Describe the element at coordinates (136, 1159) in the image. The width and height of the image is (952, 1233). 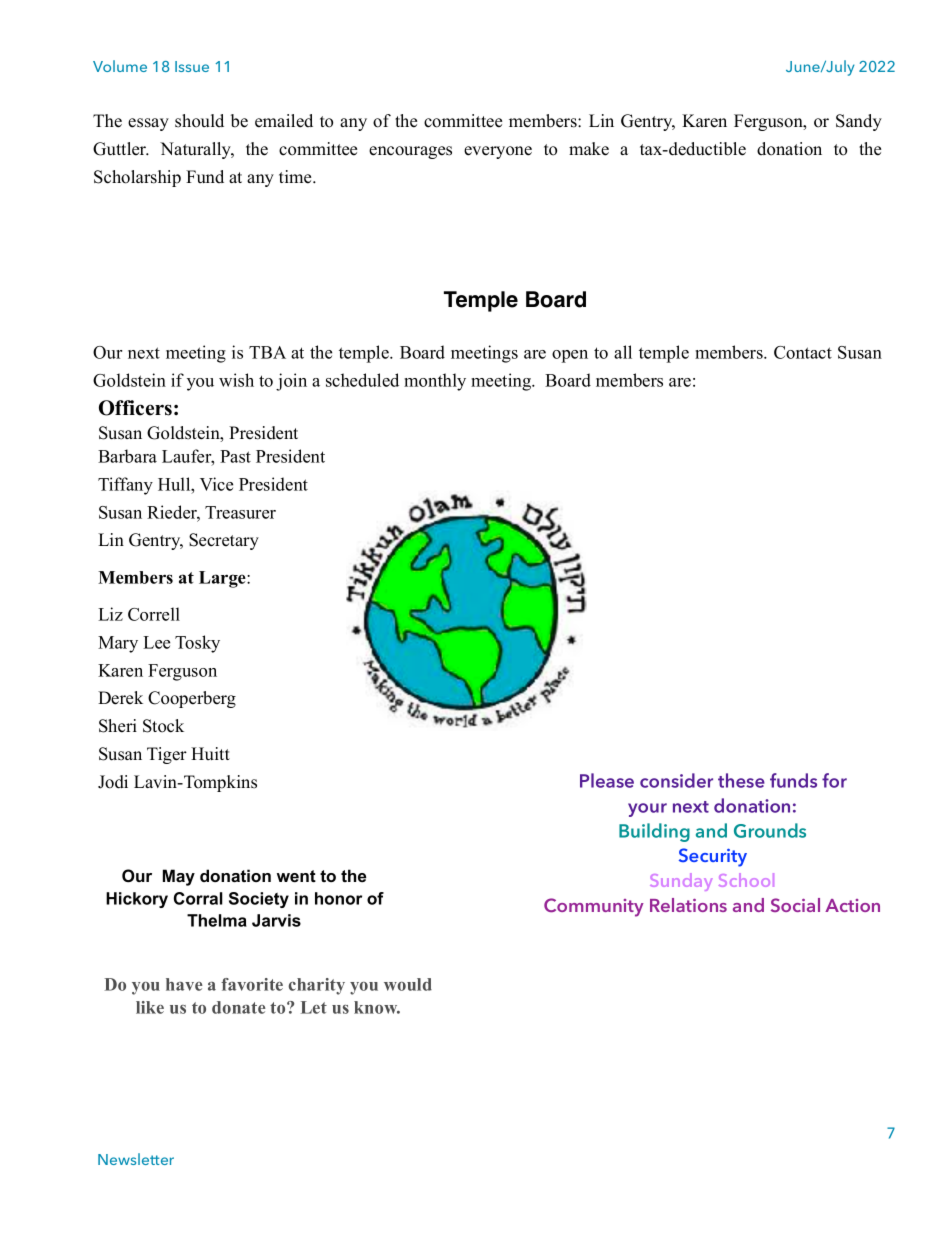
I see `Newsletter` at that location.
